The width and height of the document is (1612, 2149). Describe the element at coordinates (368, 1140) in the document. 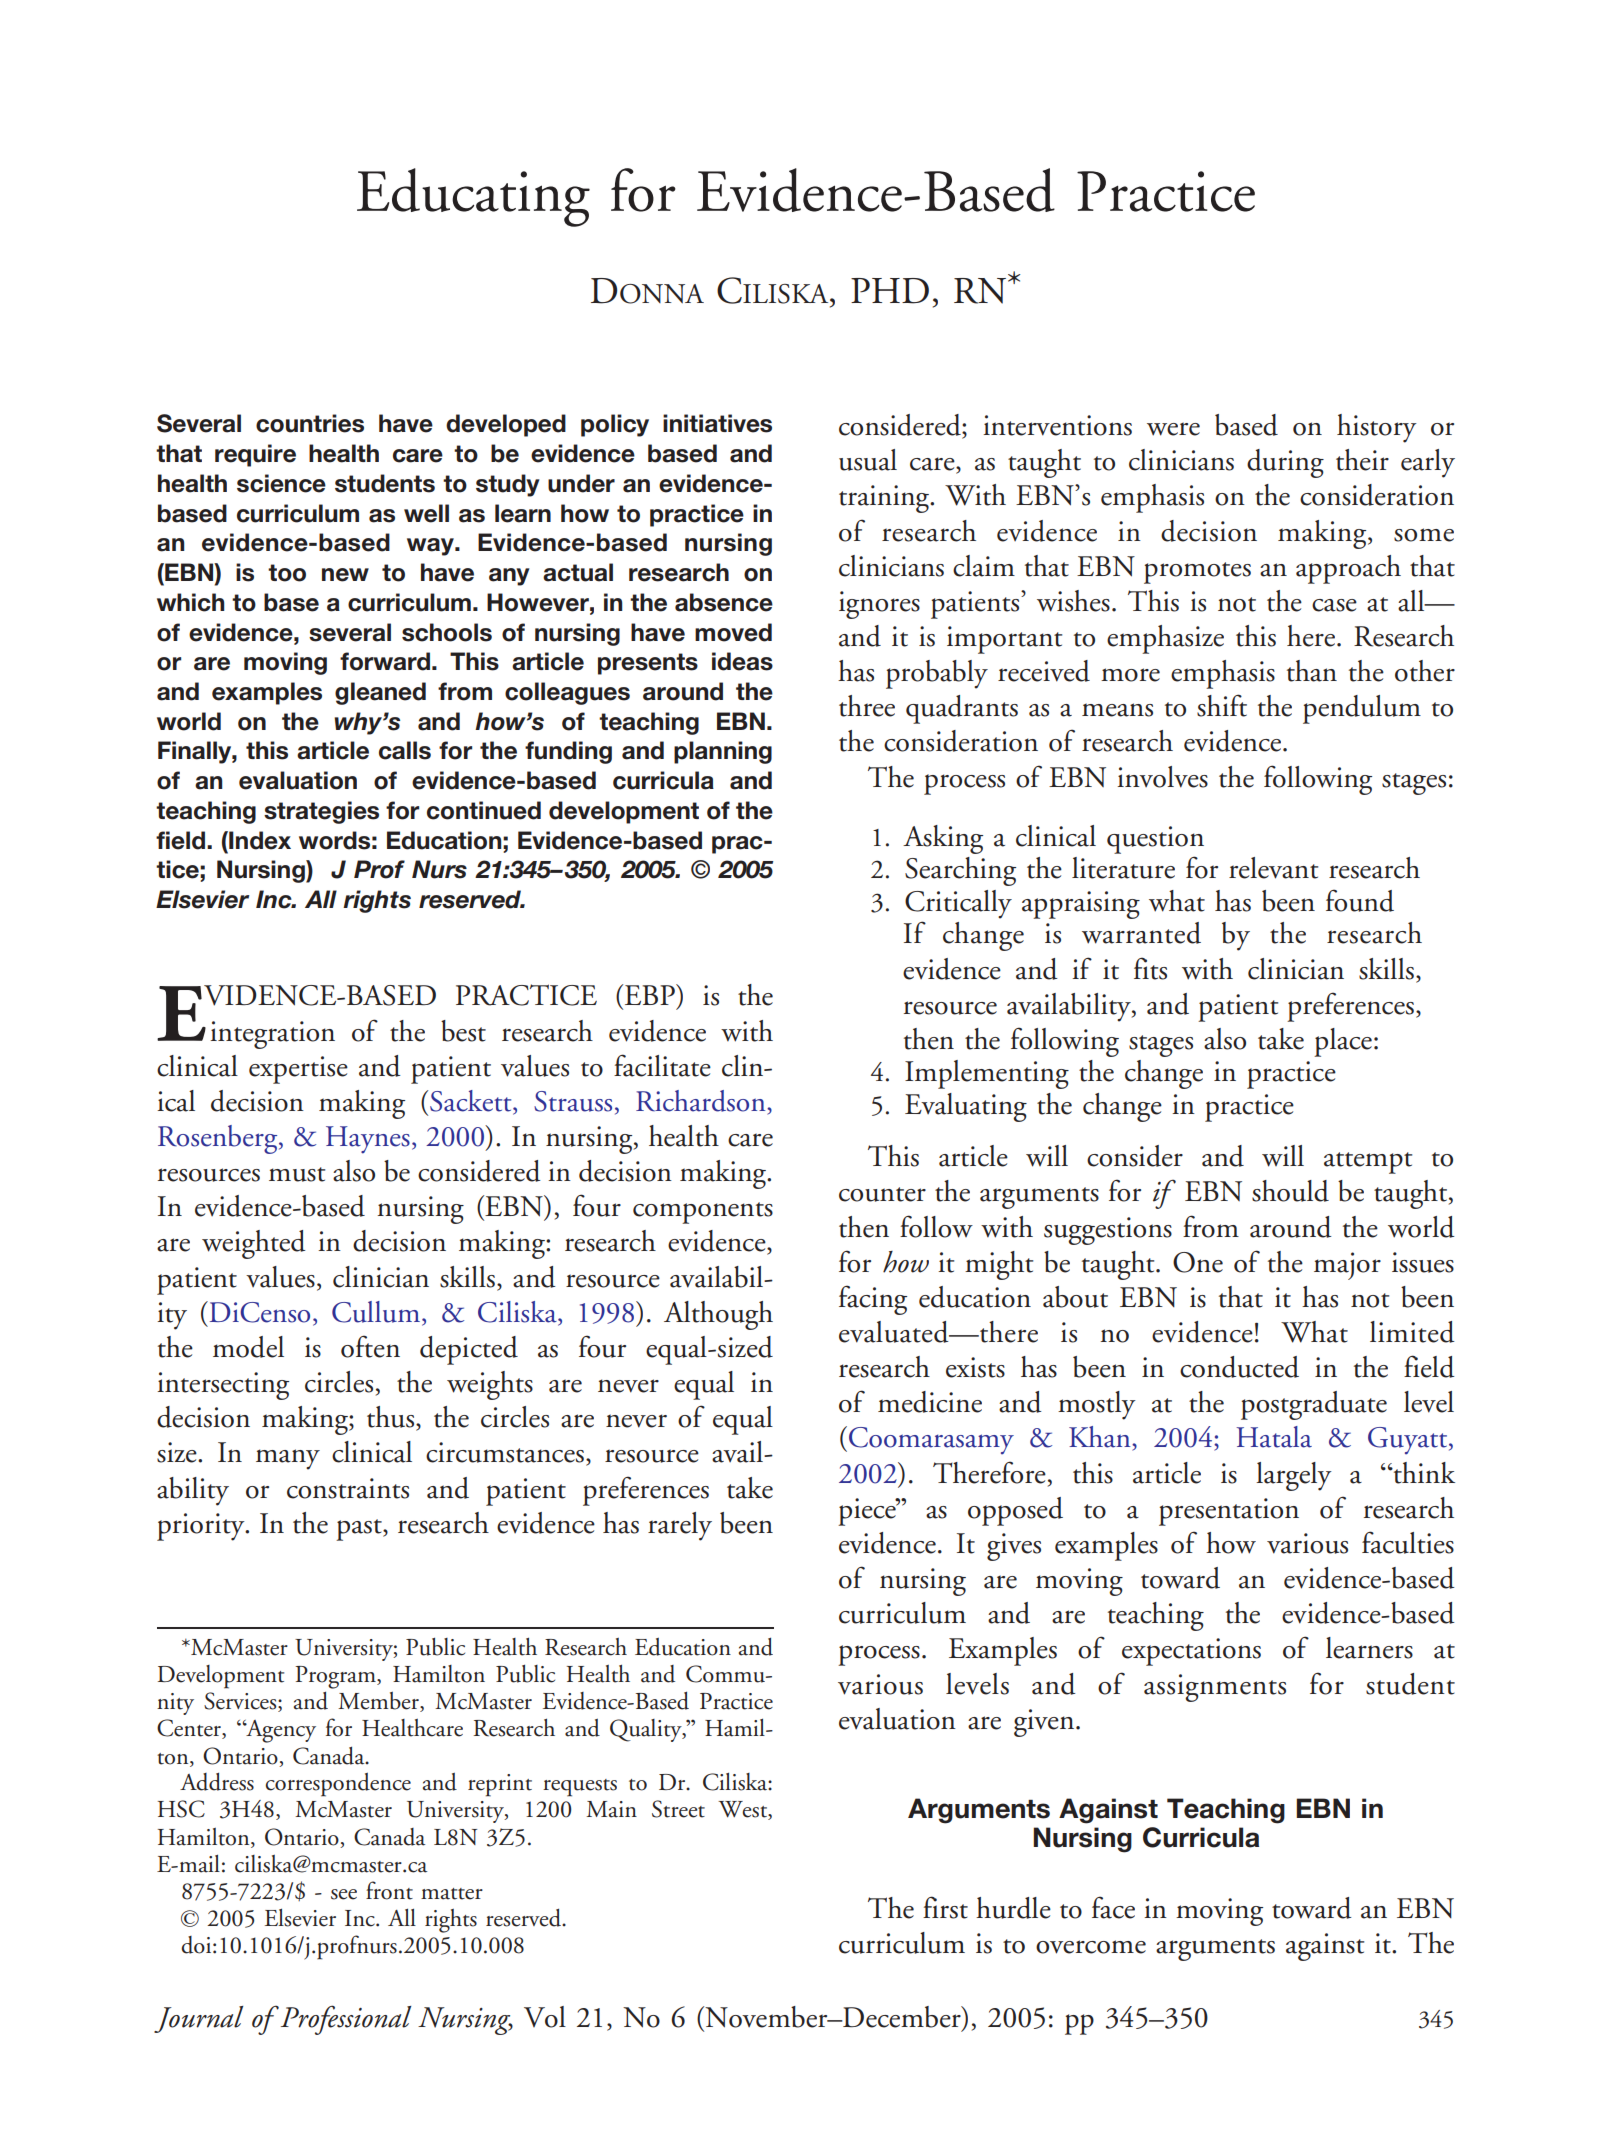

I see `Haynes` at that location.
